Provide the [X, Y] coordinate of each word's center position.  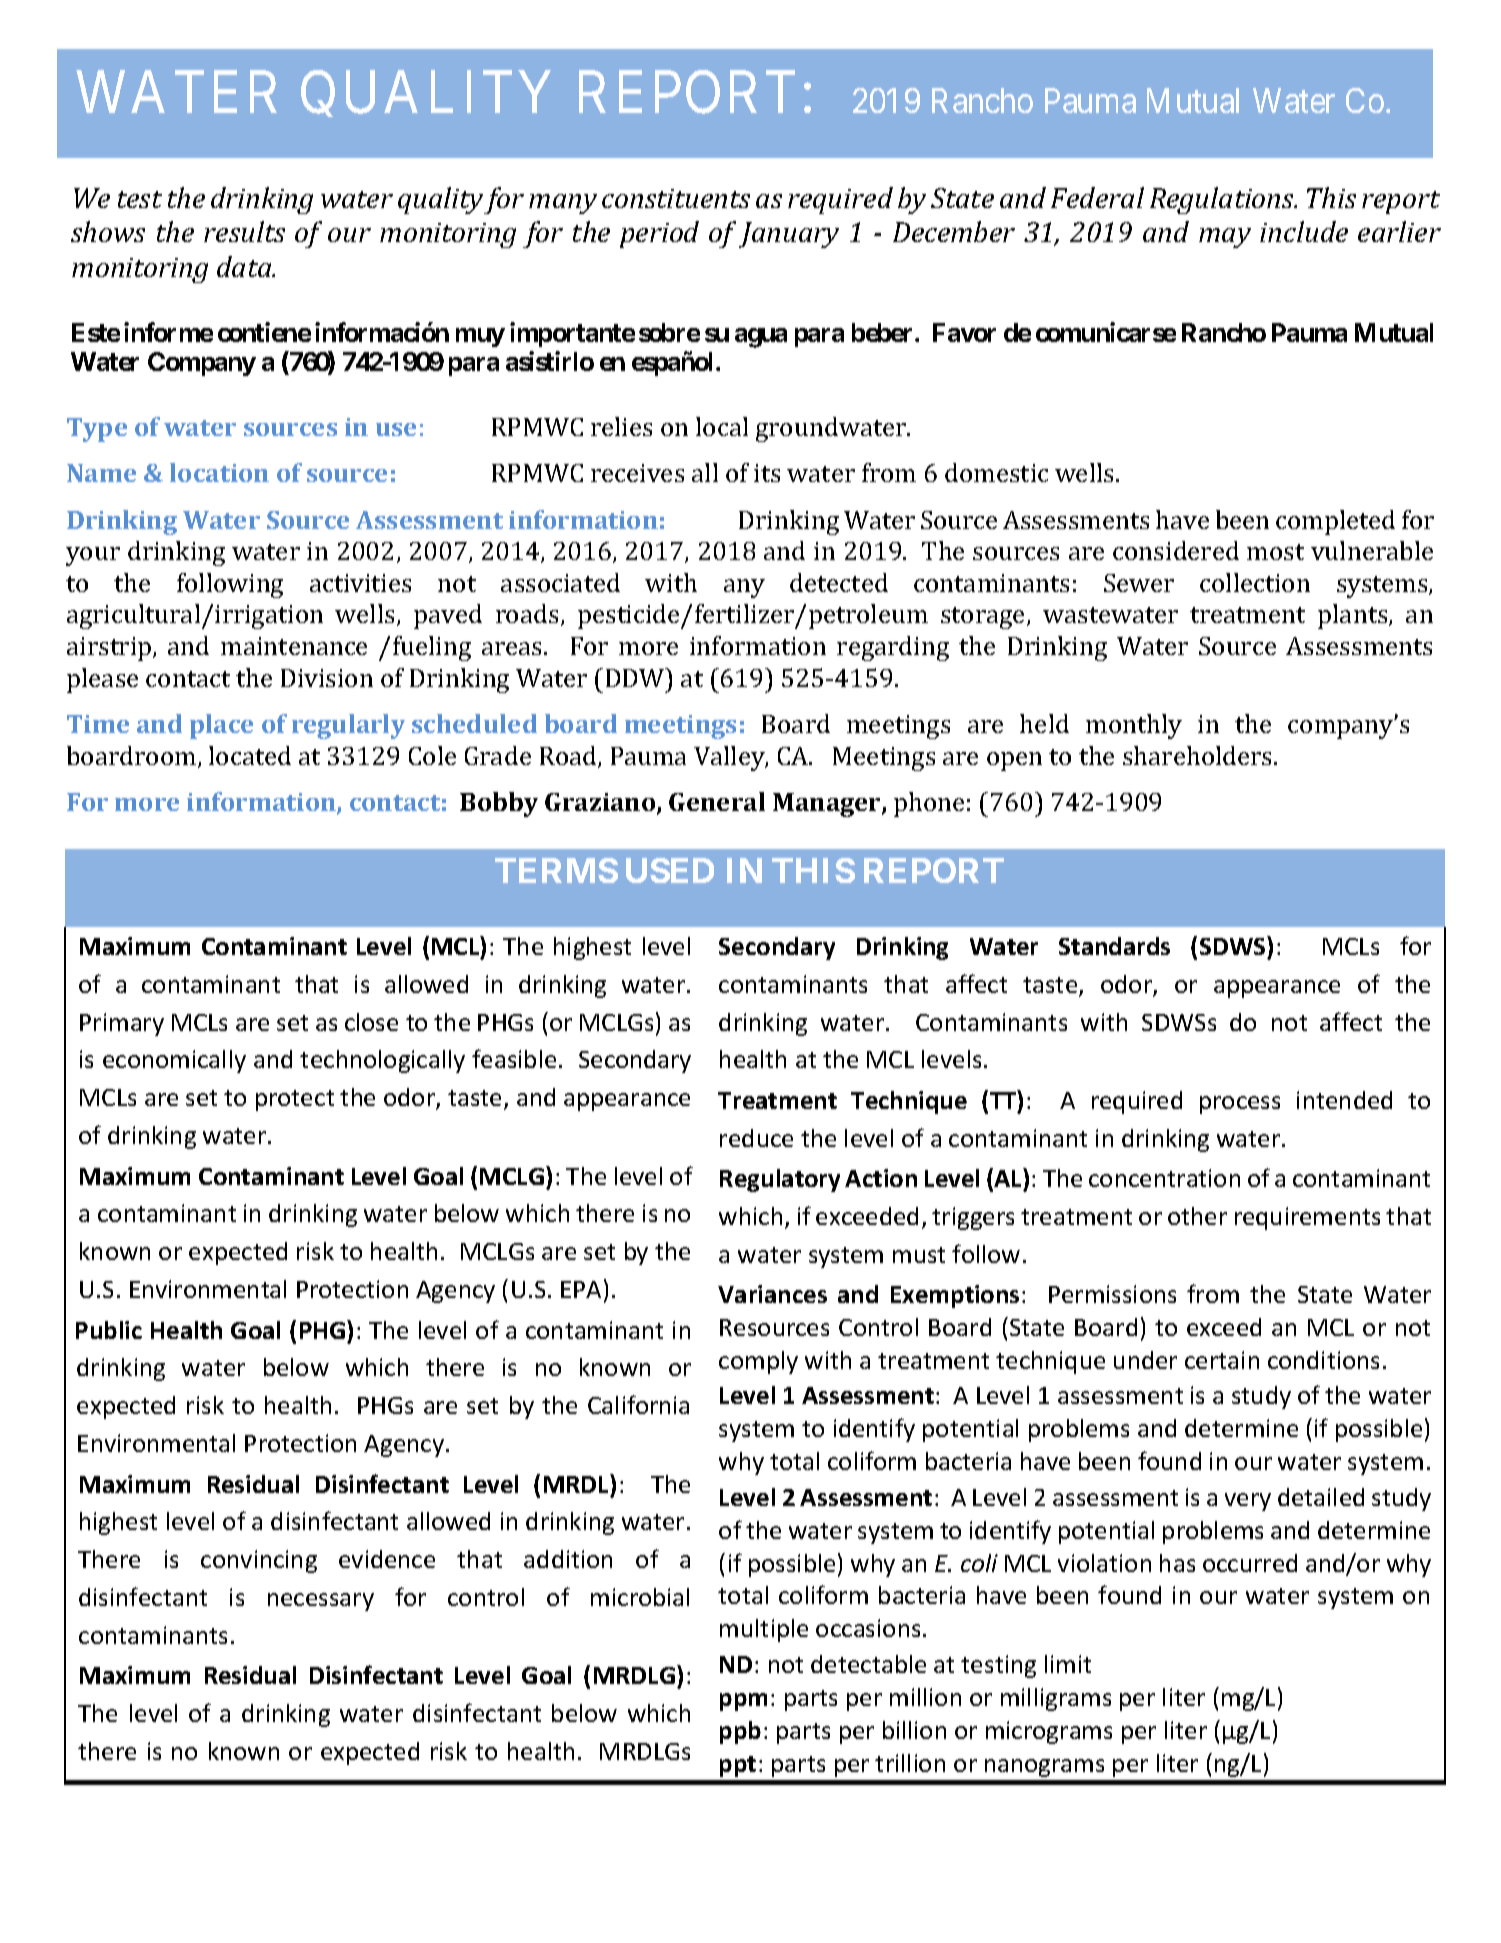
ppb [740, 1732]
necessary [321, 1602]
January [789, 235]
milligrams [1056, 1699]
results [244, 231]
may [1225, 238]
